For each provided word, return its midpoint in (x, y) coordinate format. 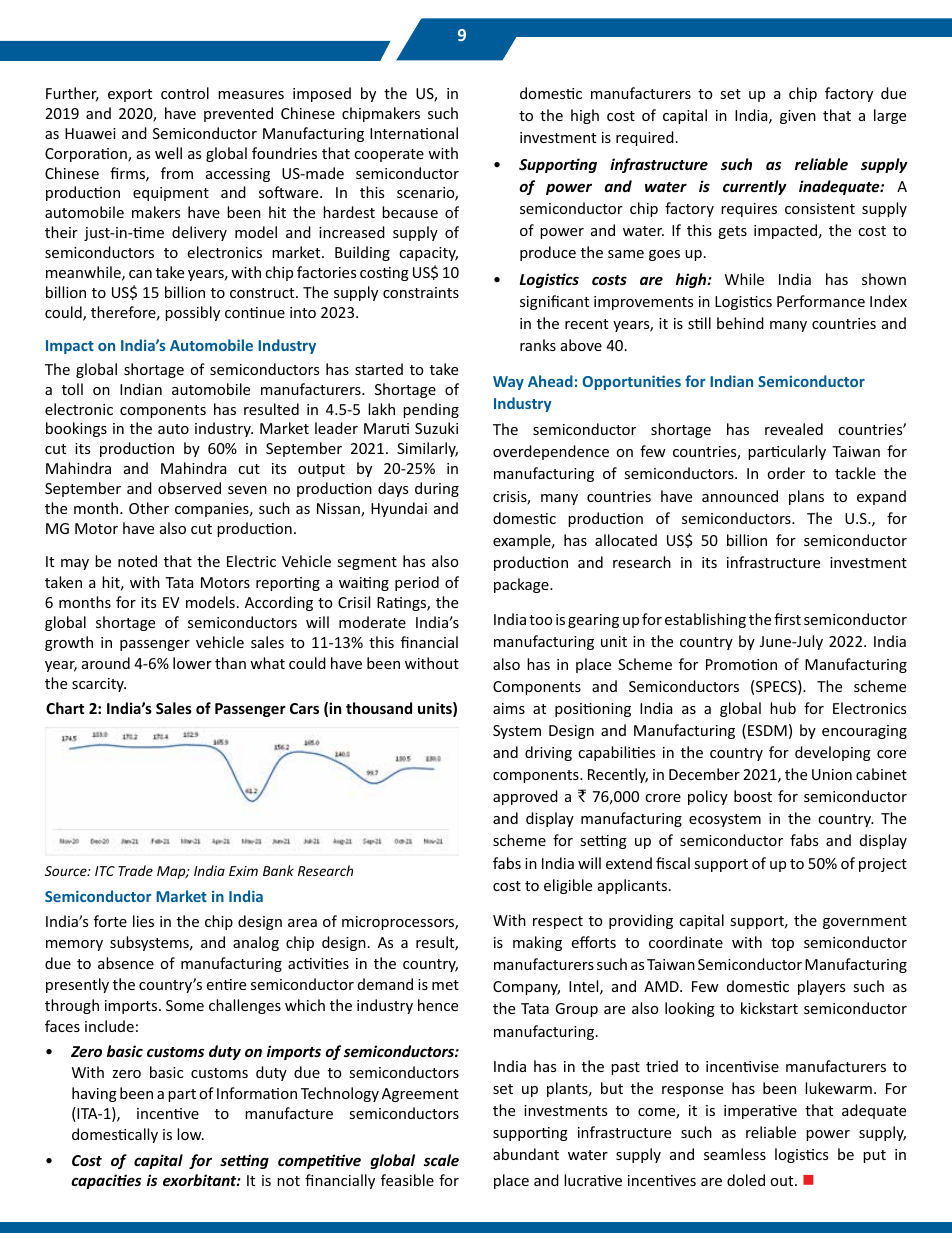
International (414, 133)
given (798, 117)
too (541, 620)
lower (192, 663)
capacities (106, 1181)
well (168, 153)
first (787, 619)
